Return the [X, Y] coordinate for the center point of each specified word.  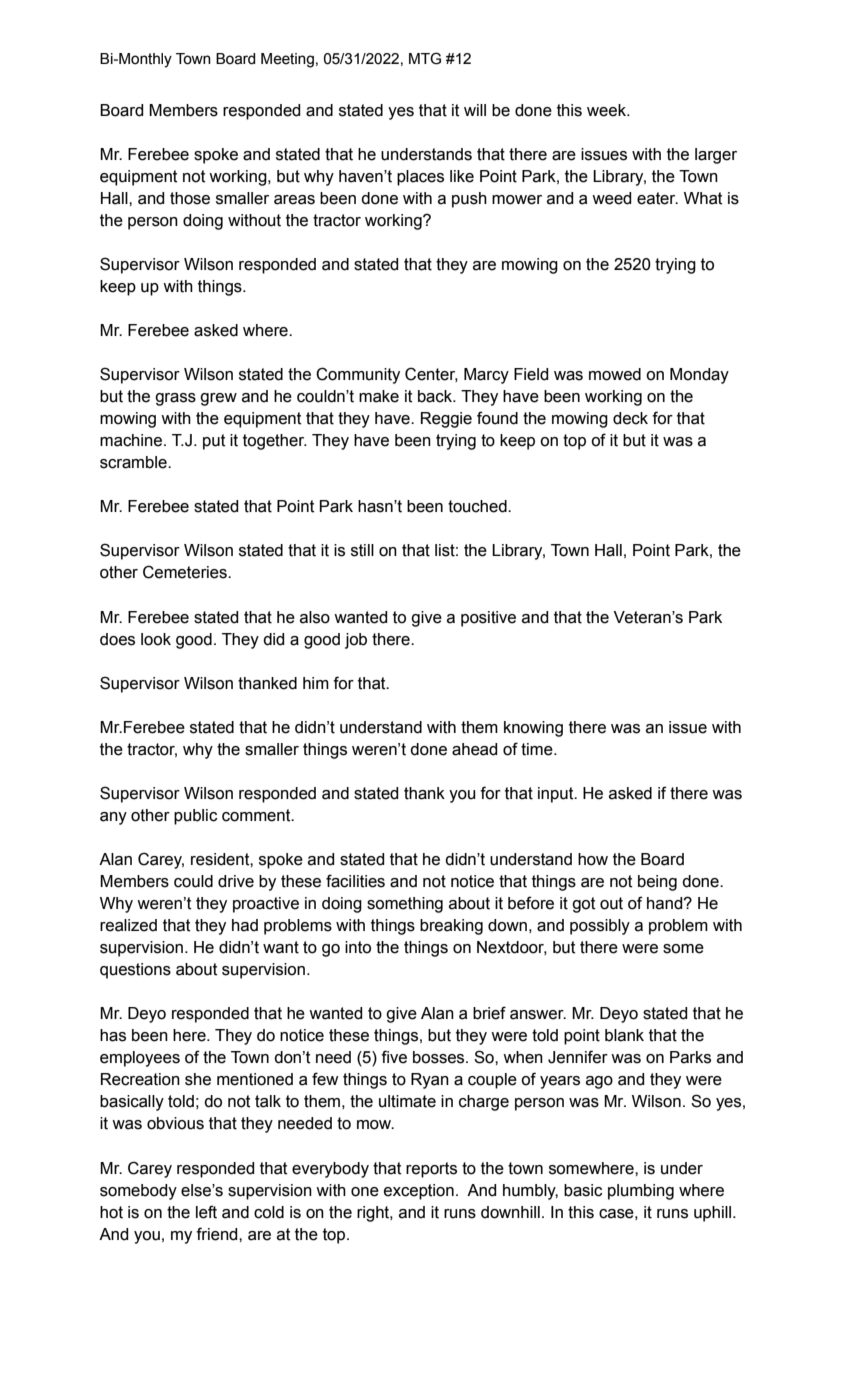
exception [419, 1192]
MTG [425, 58]
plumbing [641, 1192]
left [206, 1212]
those [190, 198]
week [607, 110]
